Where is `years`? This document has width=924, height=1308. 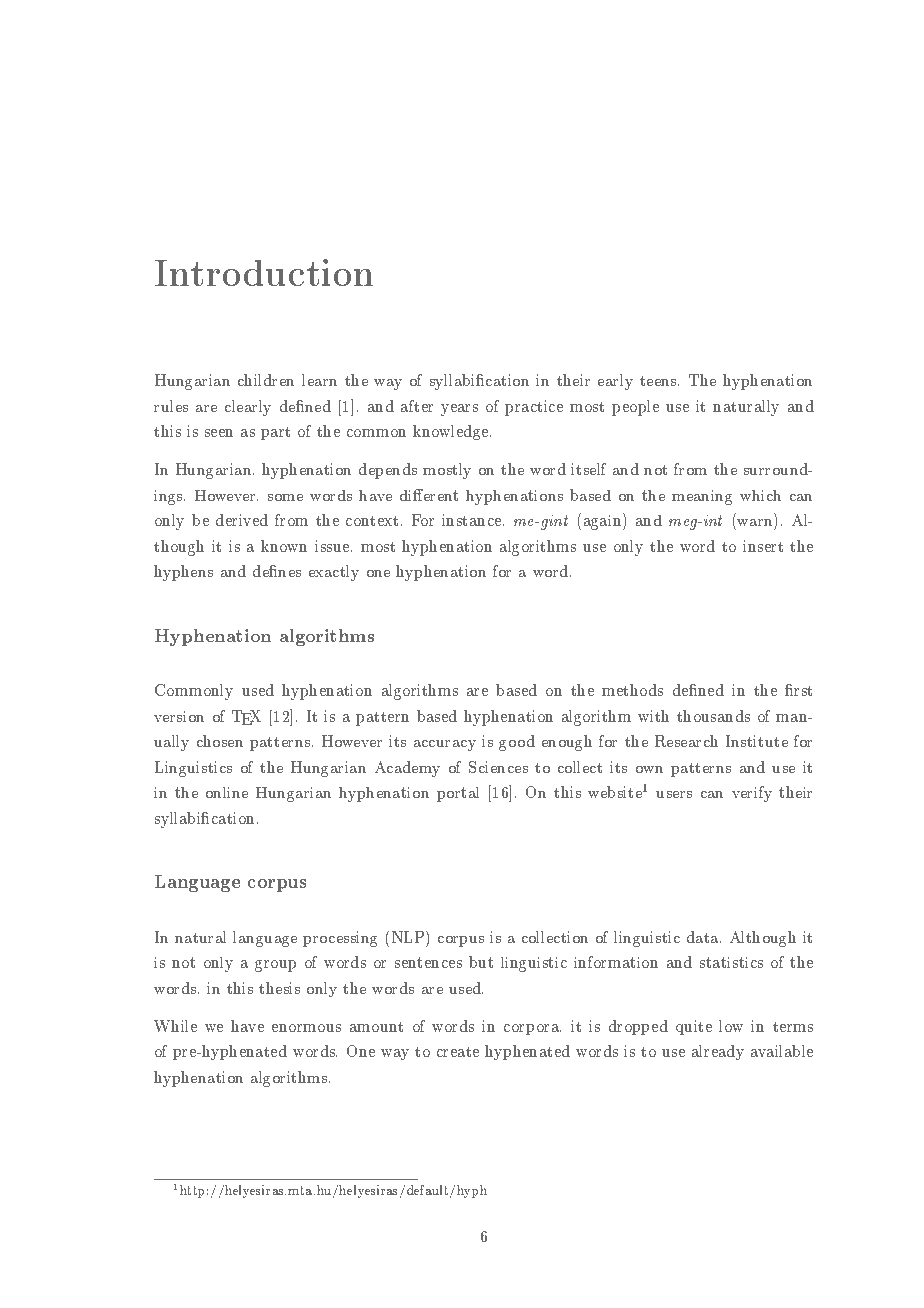 years is located at coordinates (459, 410).
